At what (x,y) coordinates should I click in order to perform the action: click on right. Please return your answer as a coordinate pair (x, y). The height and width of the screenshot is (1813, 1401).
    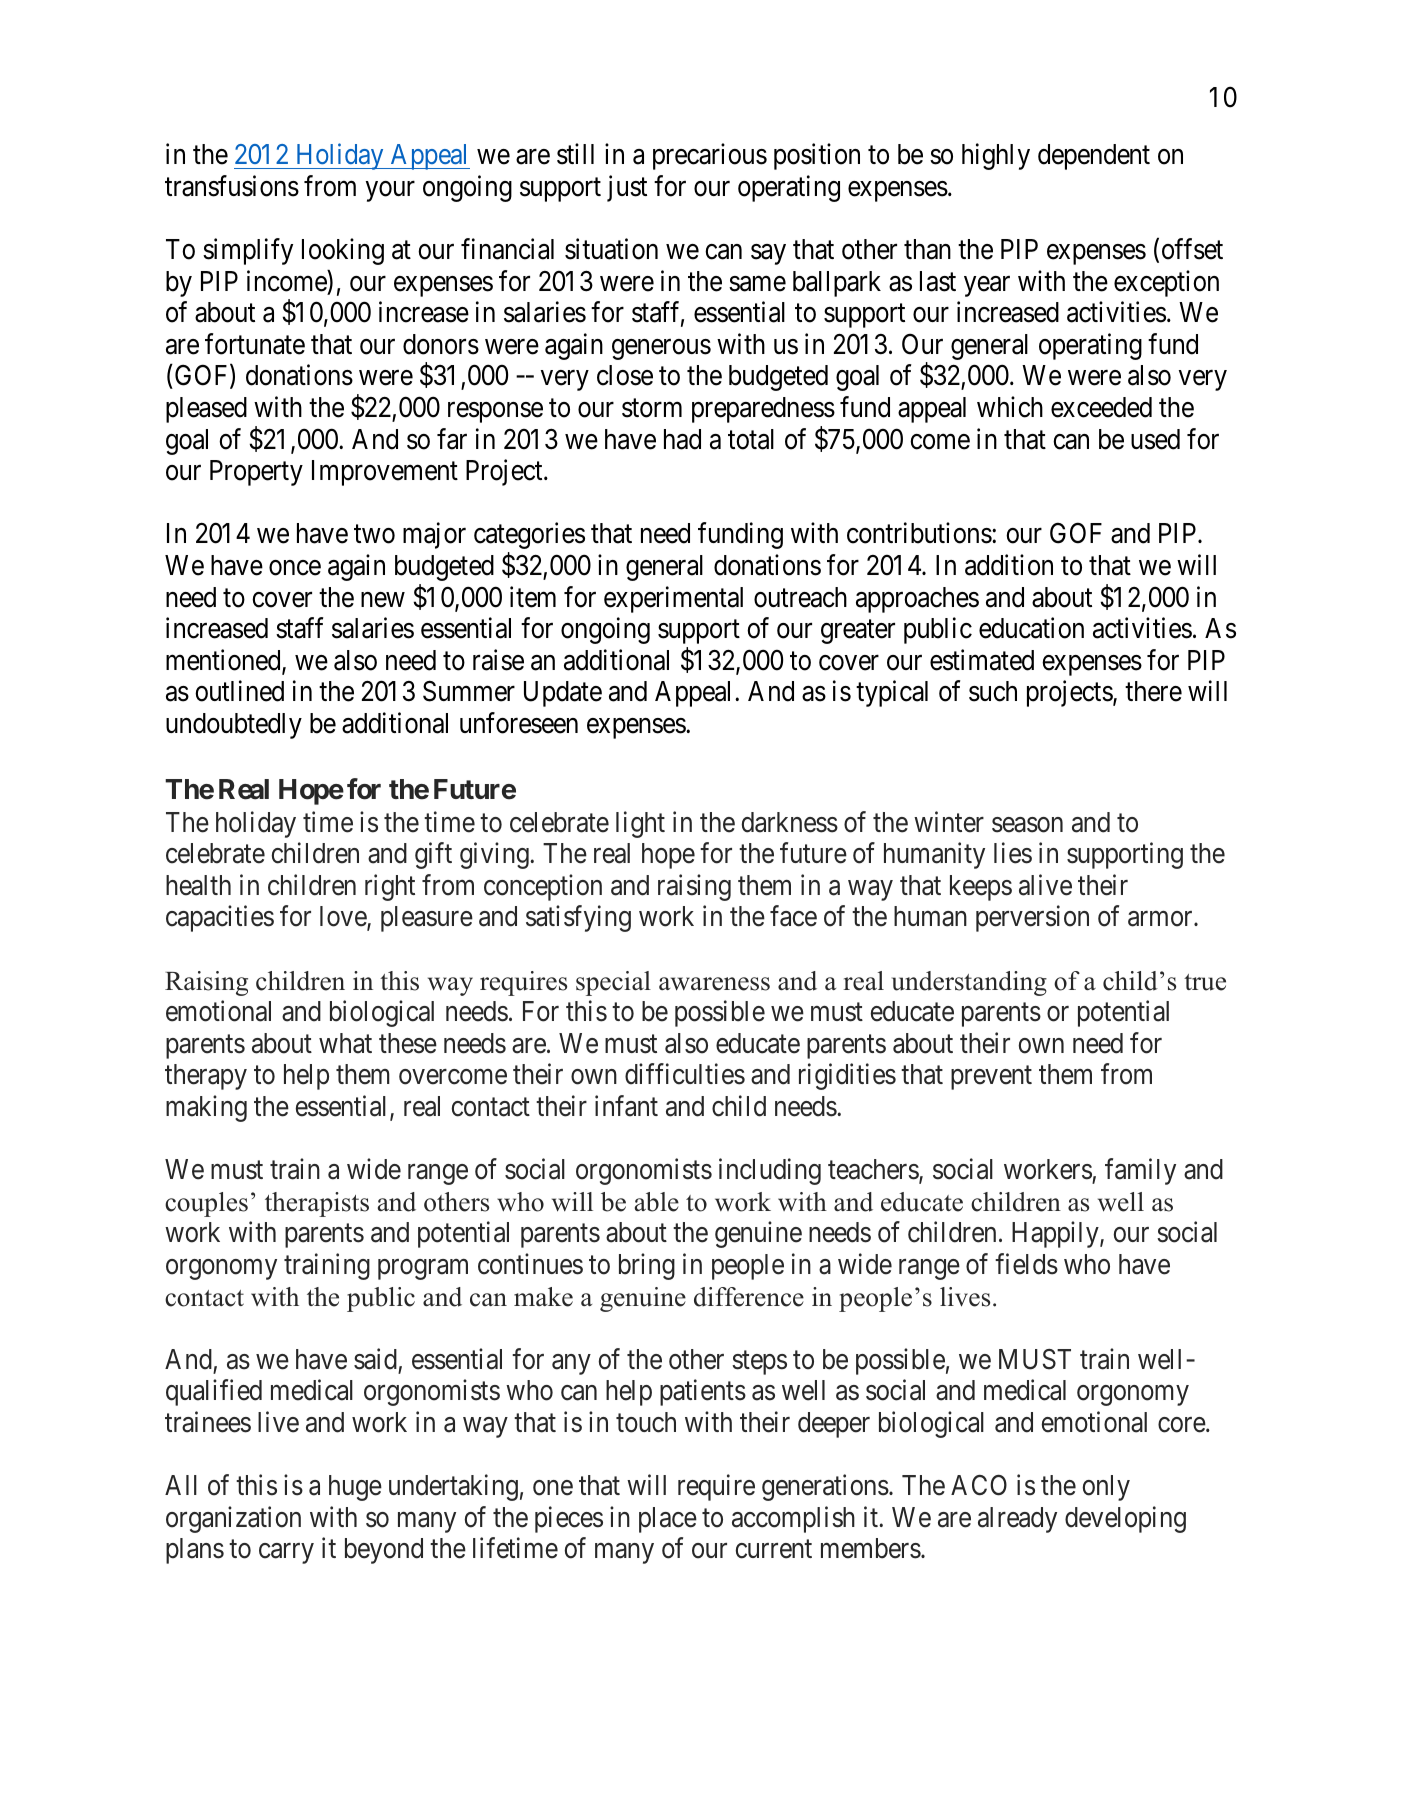
    Looking at the image, I should click on (390, 887).
